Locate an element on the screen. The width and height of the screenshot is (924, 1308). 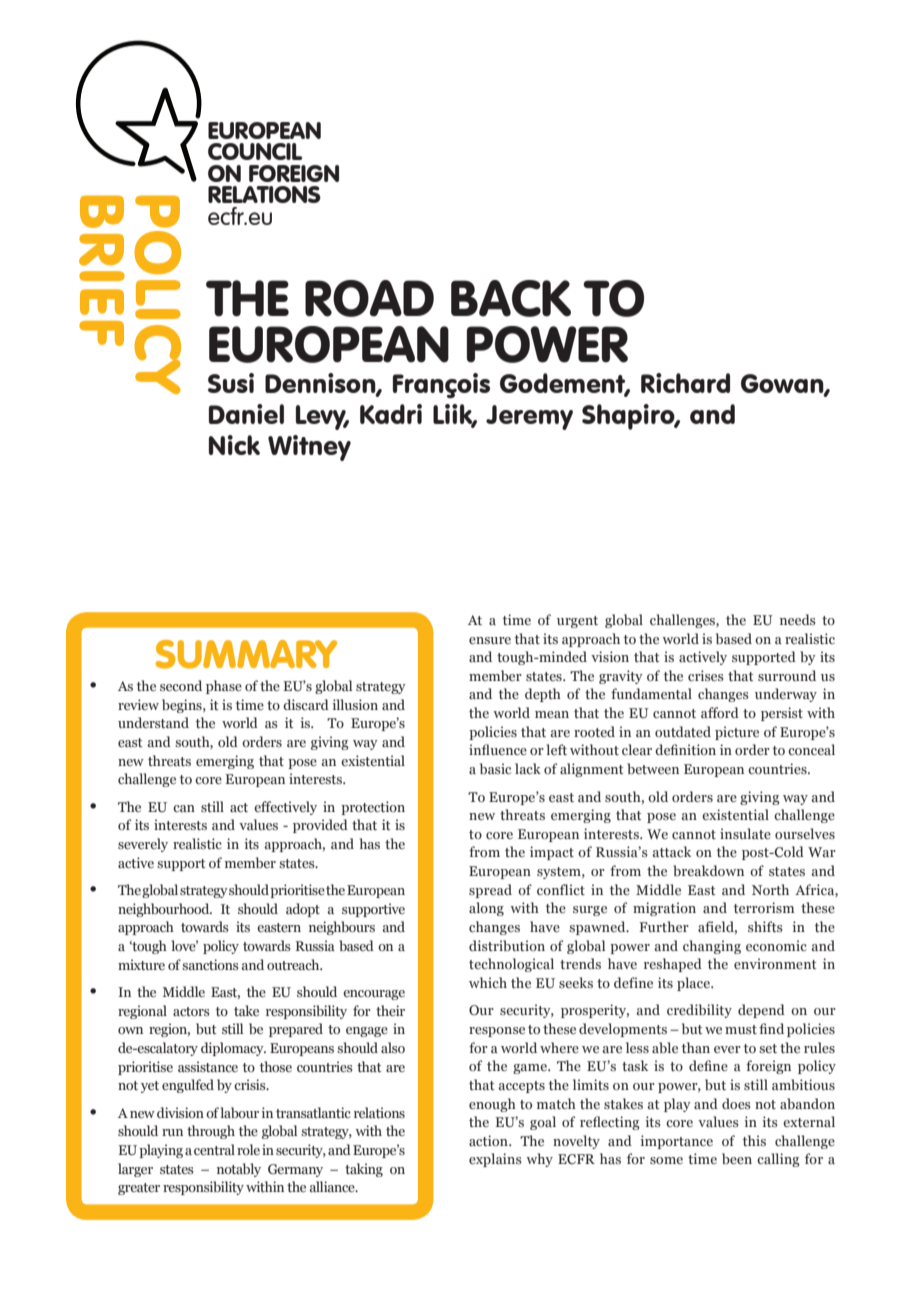
Jeremy is located at coordinates (529, 417).
